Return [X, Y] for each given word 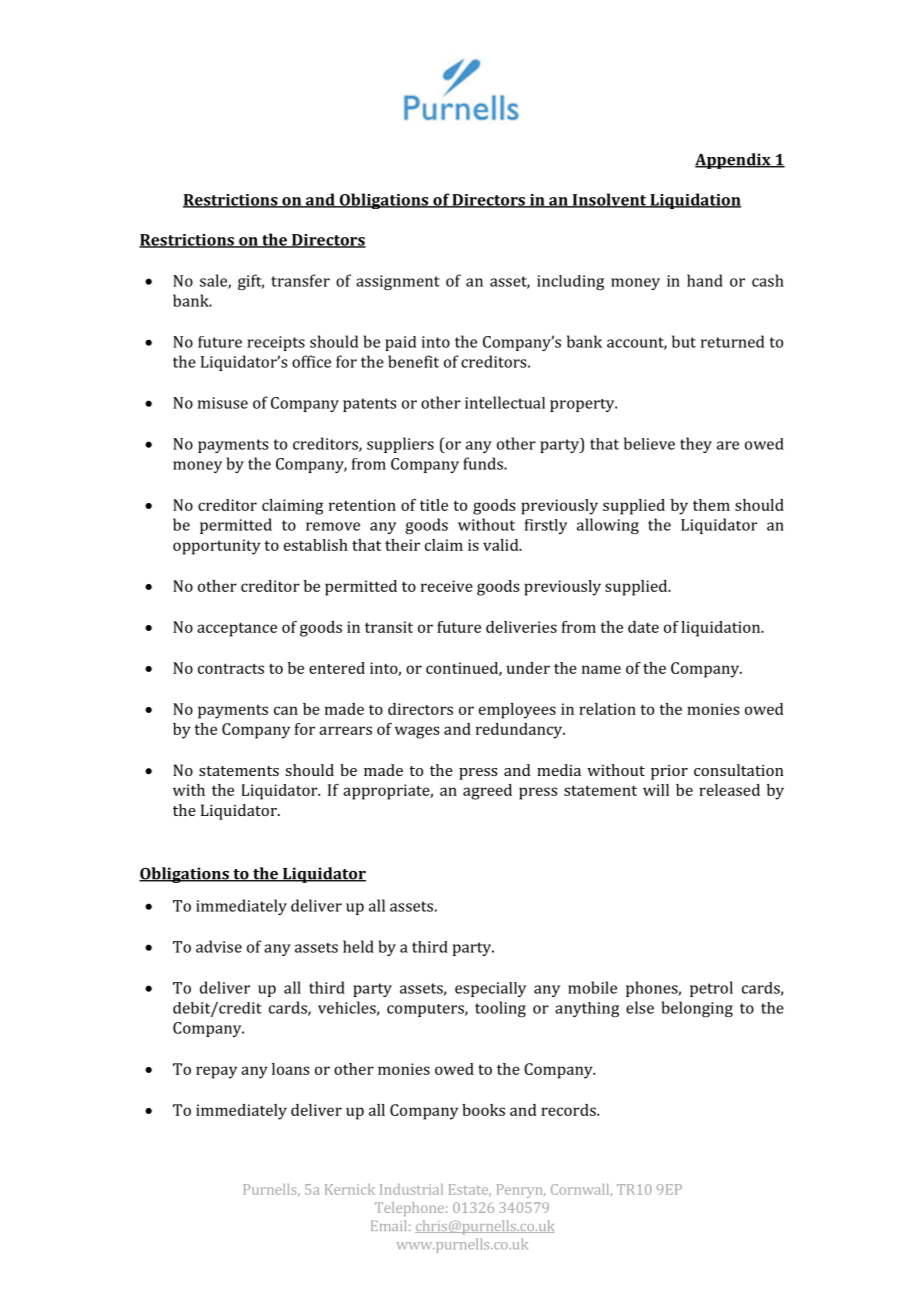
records [569, 1110]
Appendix [734, 161]
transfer [300, 280]
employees [517, 711]
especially [490, 989]
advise [219, 946]
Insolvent [609, 200]
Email [388, 1225]
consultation [738, 770]
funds [484, 463]
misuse [223, 403]
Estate [469, 1190]
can [286, 710]
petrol [711, 989]
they [696, 445]
